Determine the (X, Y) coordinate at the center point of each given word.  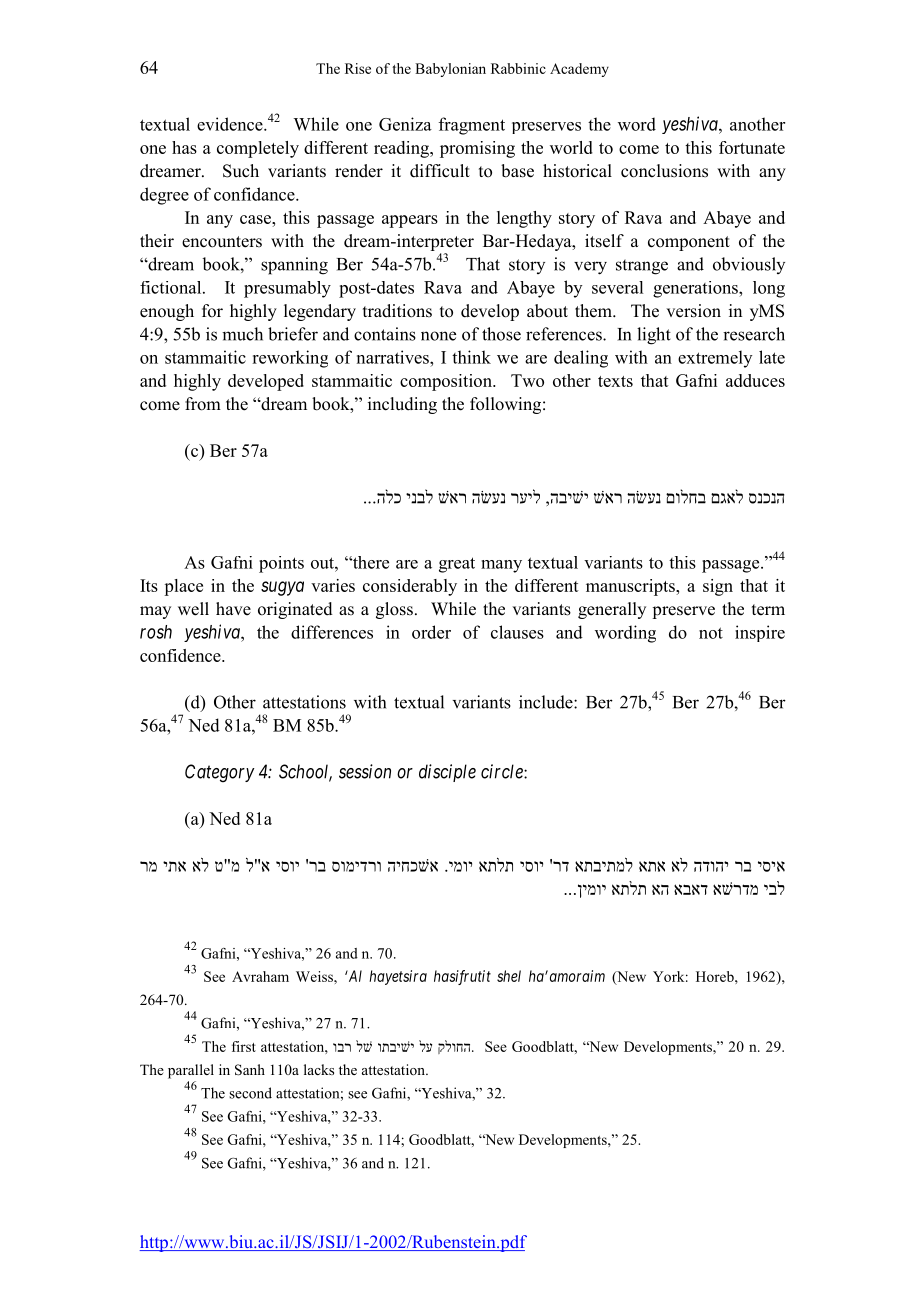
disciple (447, 773)
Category (220, 773)
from (203, 404)
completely (258, 149)
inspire (760, 633)
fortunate (752, 147)
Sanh (250, 1070)
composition (447, 382)
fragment (472, 126)
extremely (715, 359)
